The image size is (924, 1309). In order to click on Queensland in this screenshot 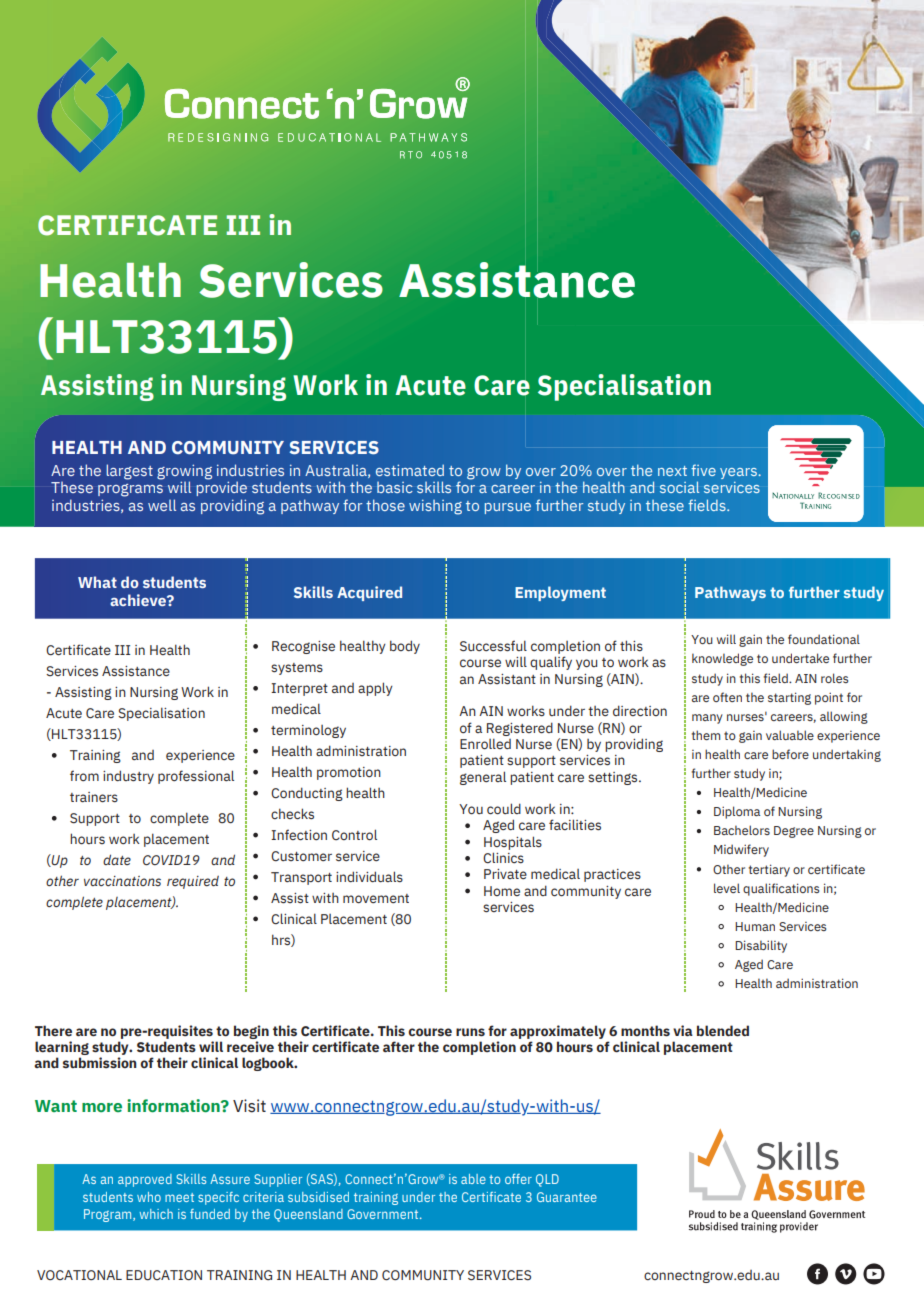, I will do `click(308, 1215)`.
